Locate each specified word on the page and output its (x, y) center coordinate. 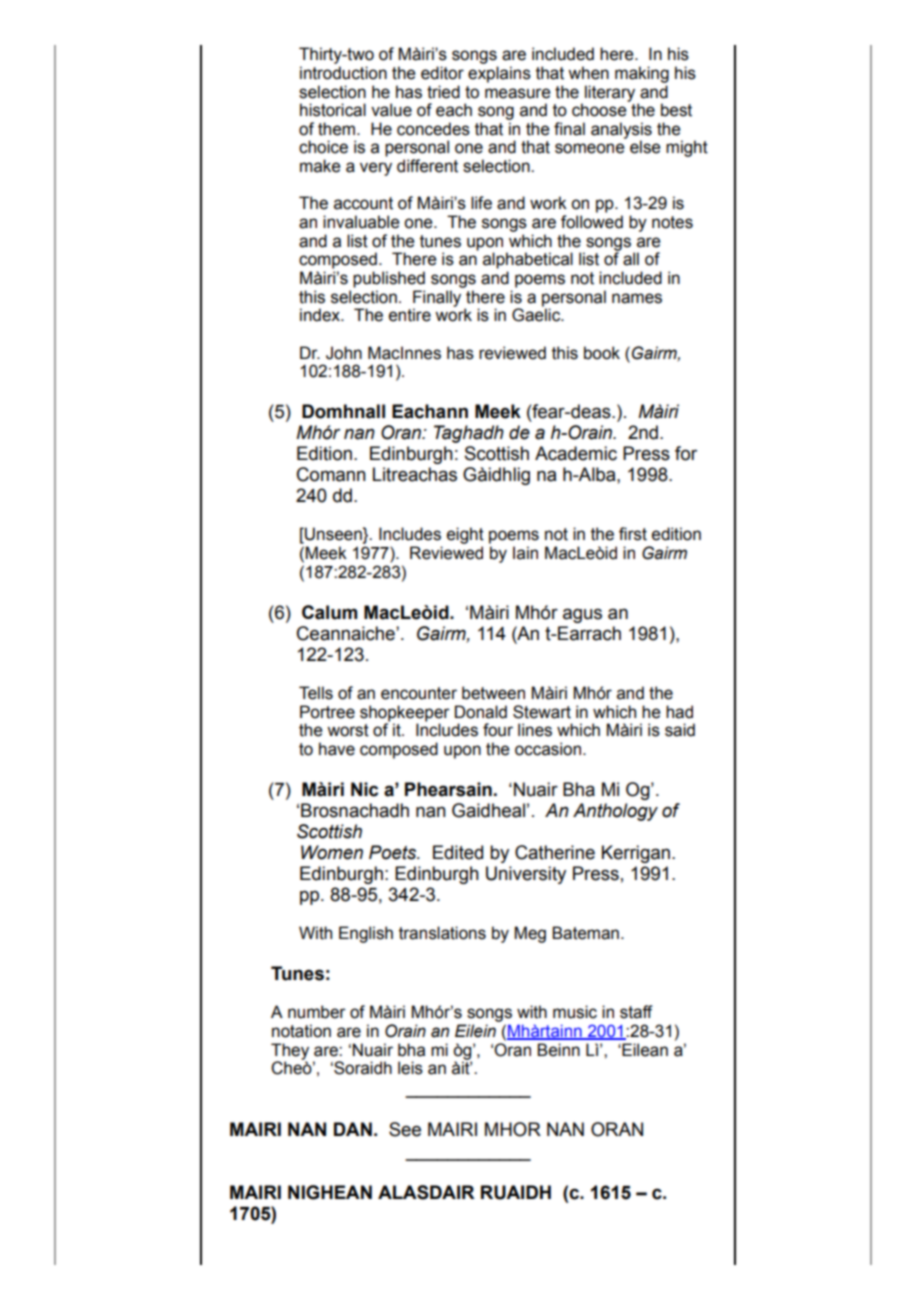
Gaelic (537, 314)
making (642, 74)
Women (332, 852)
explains (499, 74)
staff (636, 1012)
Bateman (585, 933)
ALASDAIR (426, 1192)
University (526, 875)
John (344, 353)
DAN (353, 1129)
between (493, 693)
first (633, 534)
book (602, 353)
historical (333, 110)
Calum (329, 612)
